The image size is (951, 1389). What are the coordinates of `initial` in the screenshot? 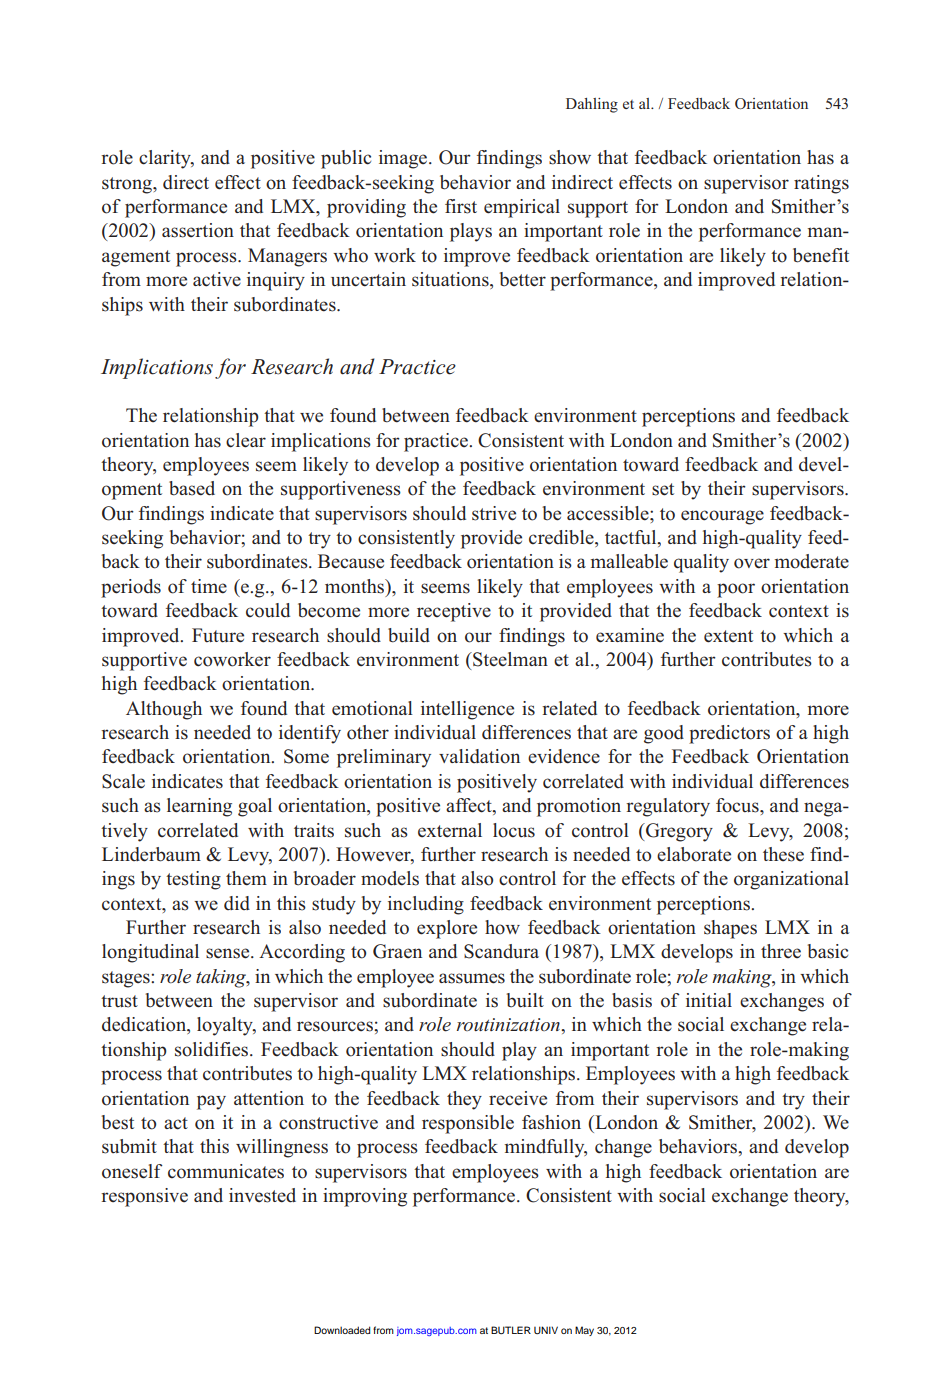 It's located at (709, 1000).
